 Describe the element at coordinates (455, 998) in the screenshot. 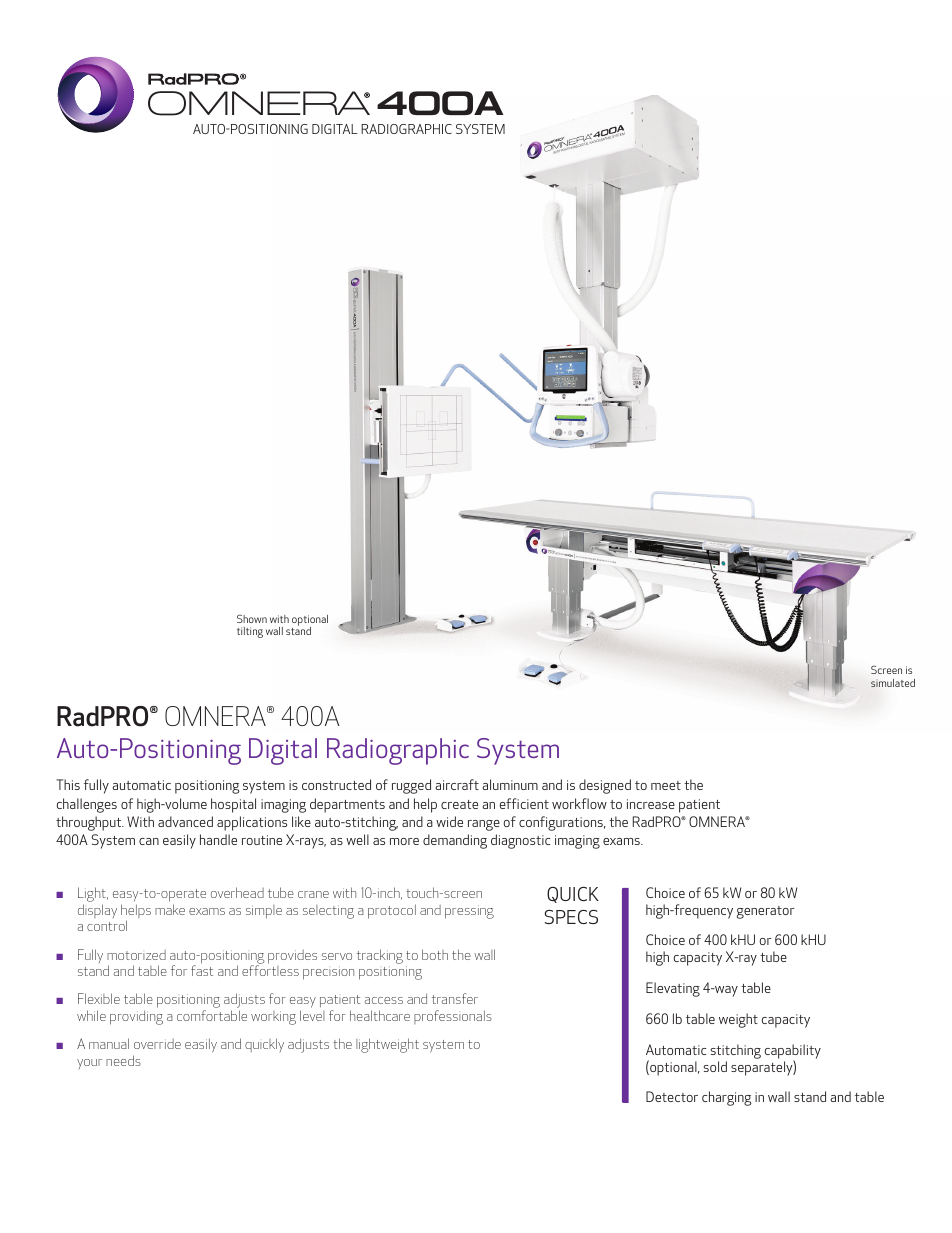

I see `transfer` at that location.
